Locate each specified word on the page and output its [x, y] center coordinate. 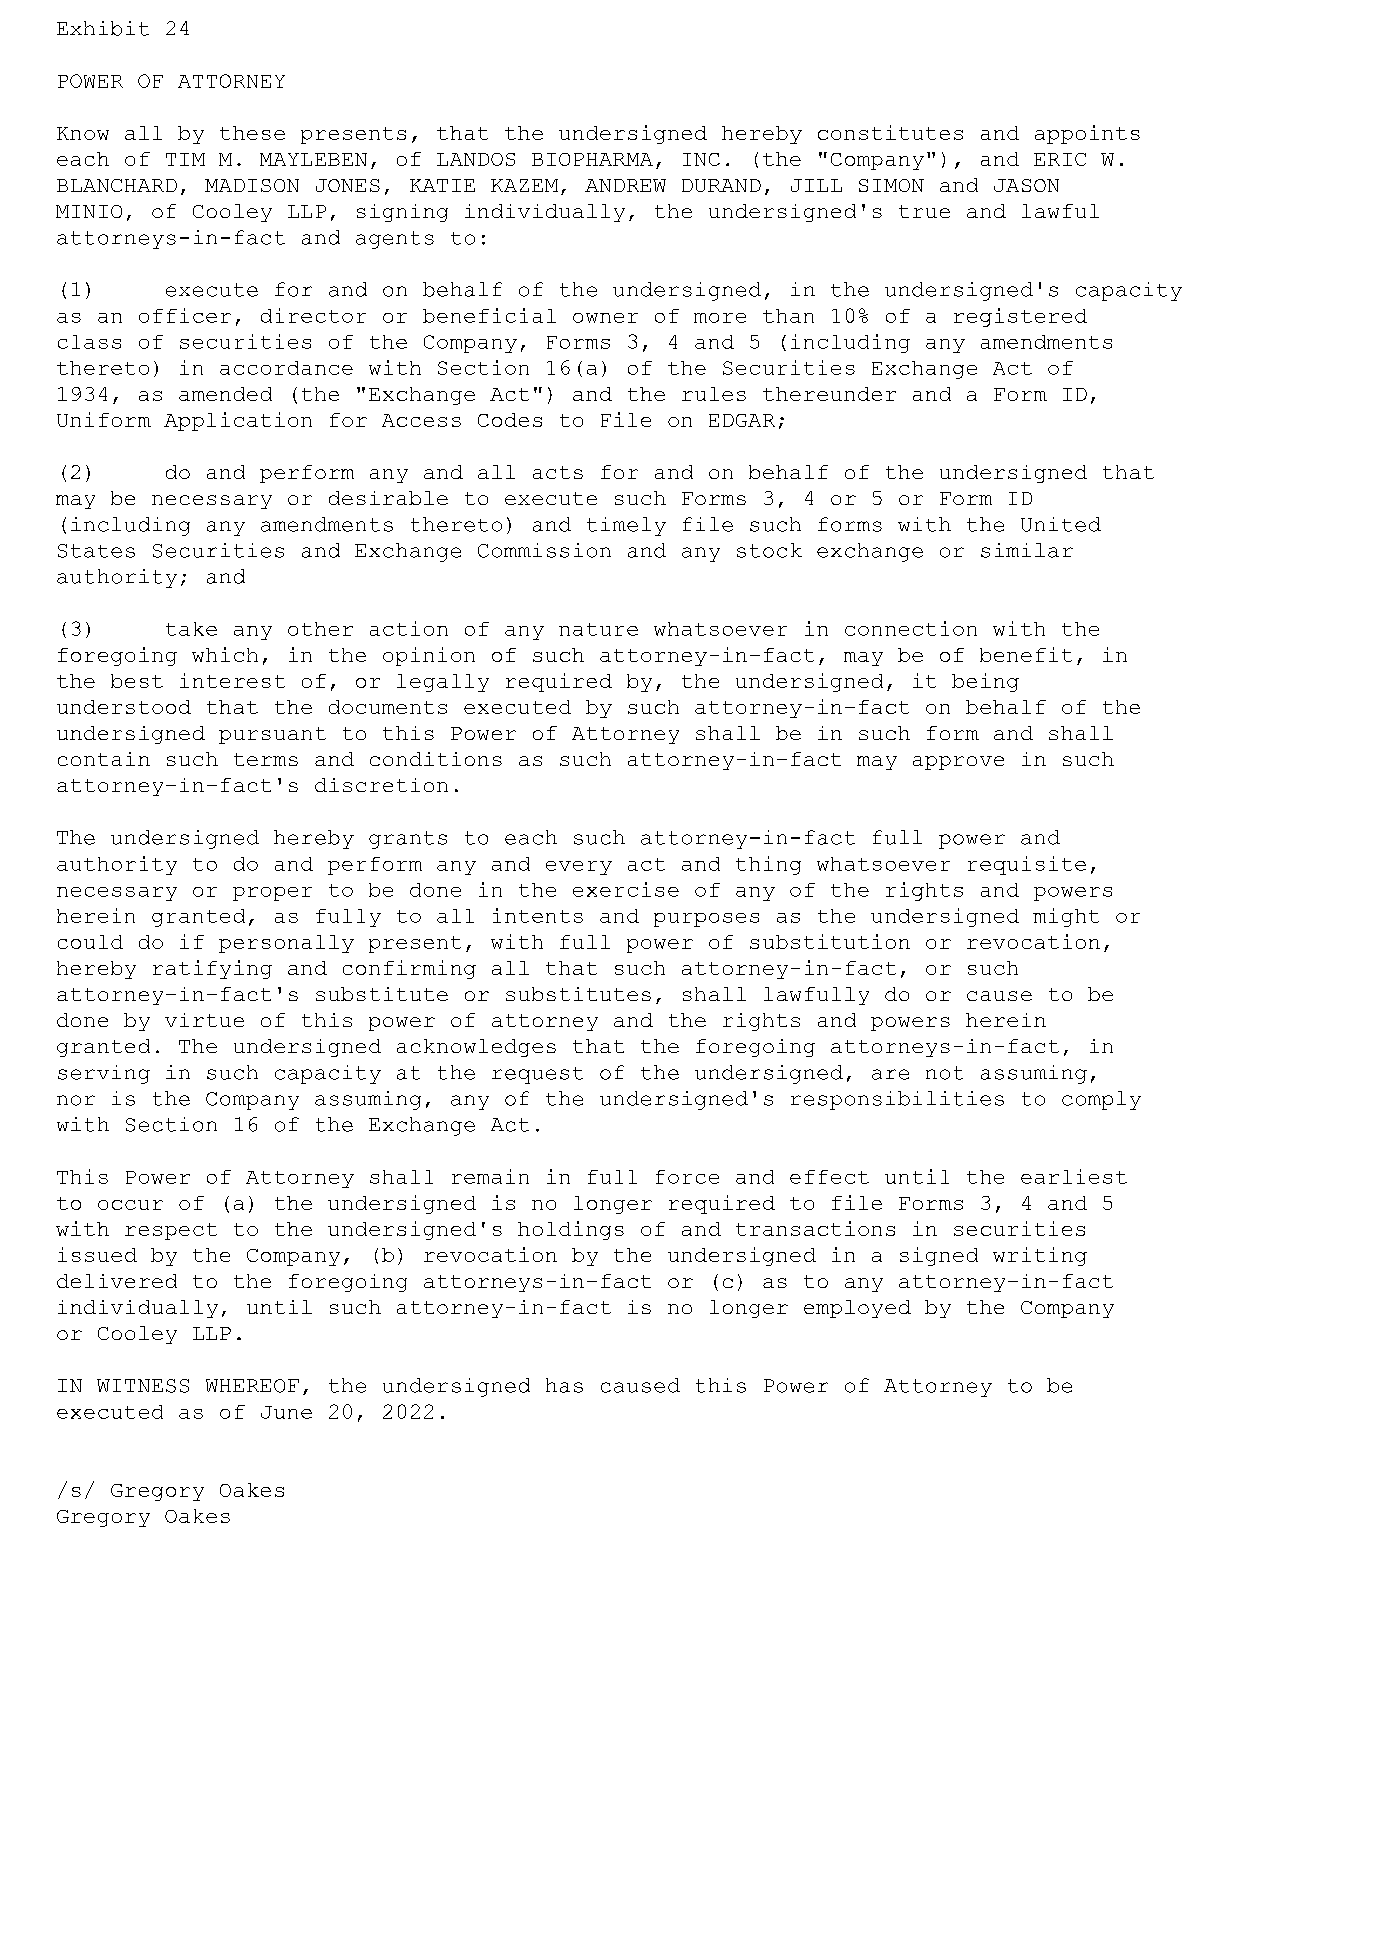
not [944, 1073]
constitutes [890, 132]
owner [605, 318]
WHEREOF [252, 1386]
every [579, 868]
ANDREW [625, 185]
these [252, 133]
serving [104, 1074]
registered [1020, 317]
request [537, 1075]
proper [272, 894]
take [191, 629]
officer [185, 315]
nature [598, 629]
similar [1027, 550]
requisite [1027, 865]
